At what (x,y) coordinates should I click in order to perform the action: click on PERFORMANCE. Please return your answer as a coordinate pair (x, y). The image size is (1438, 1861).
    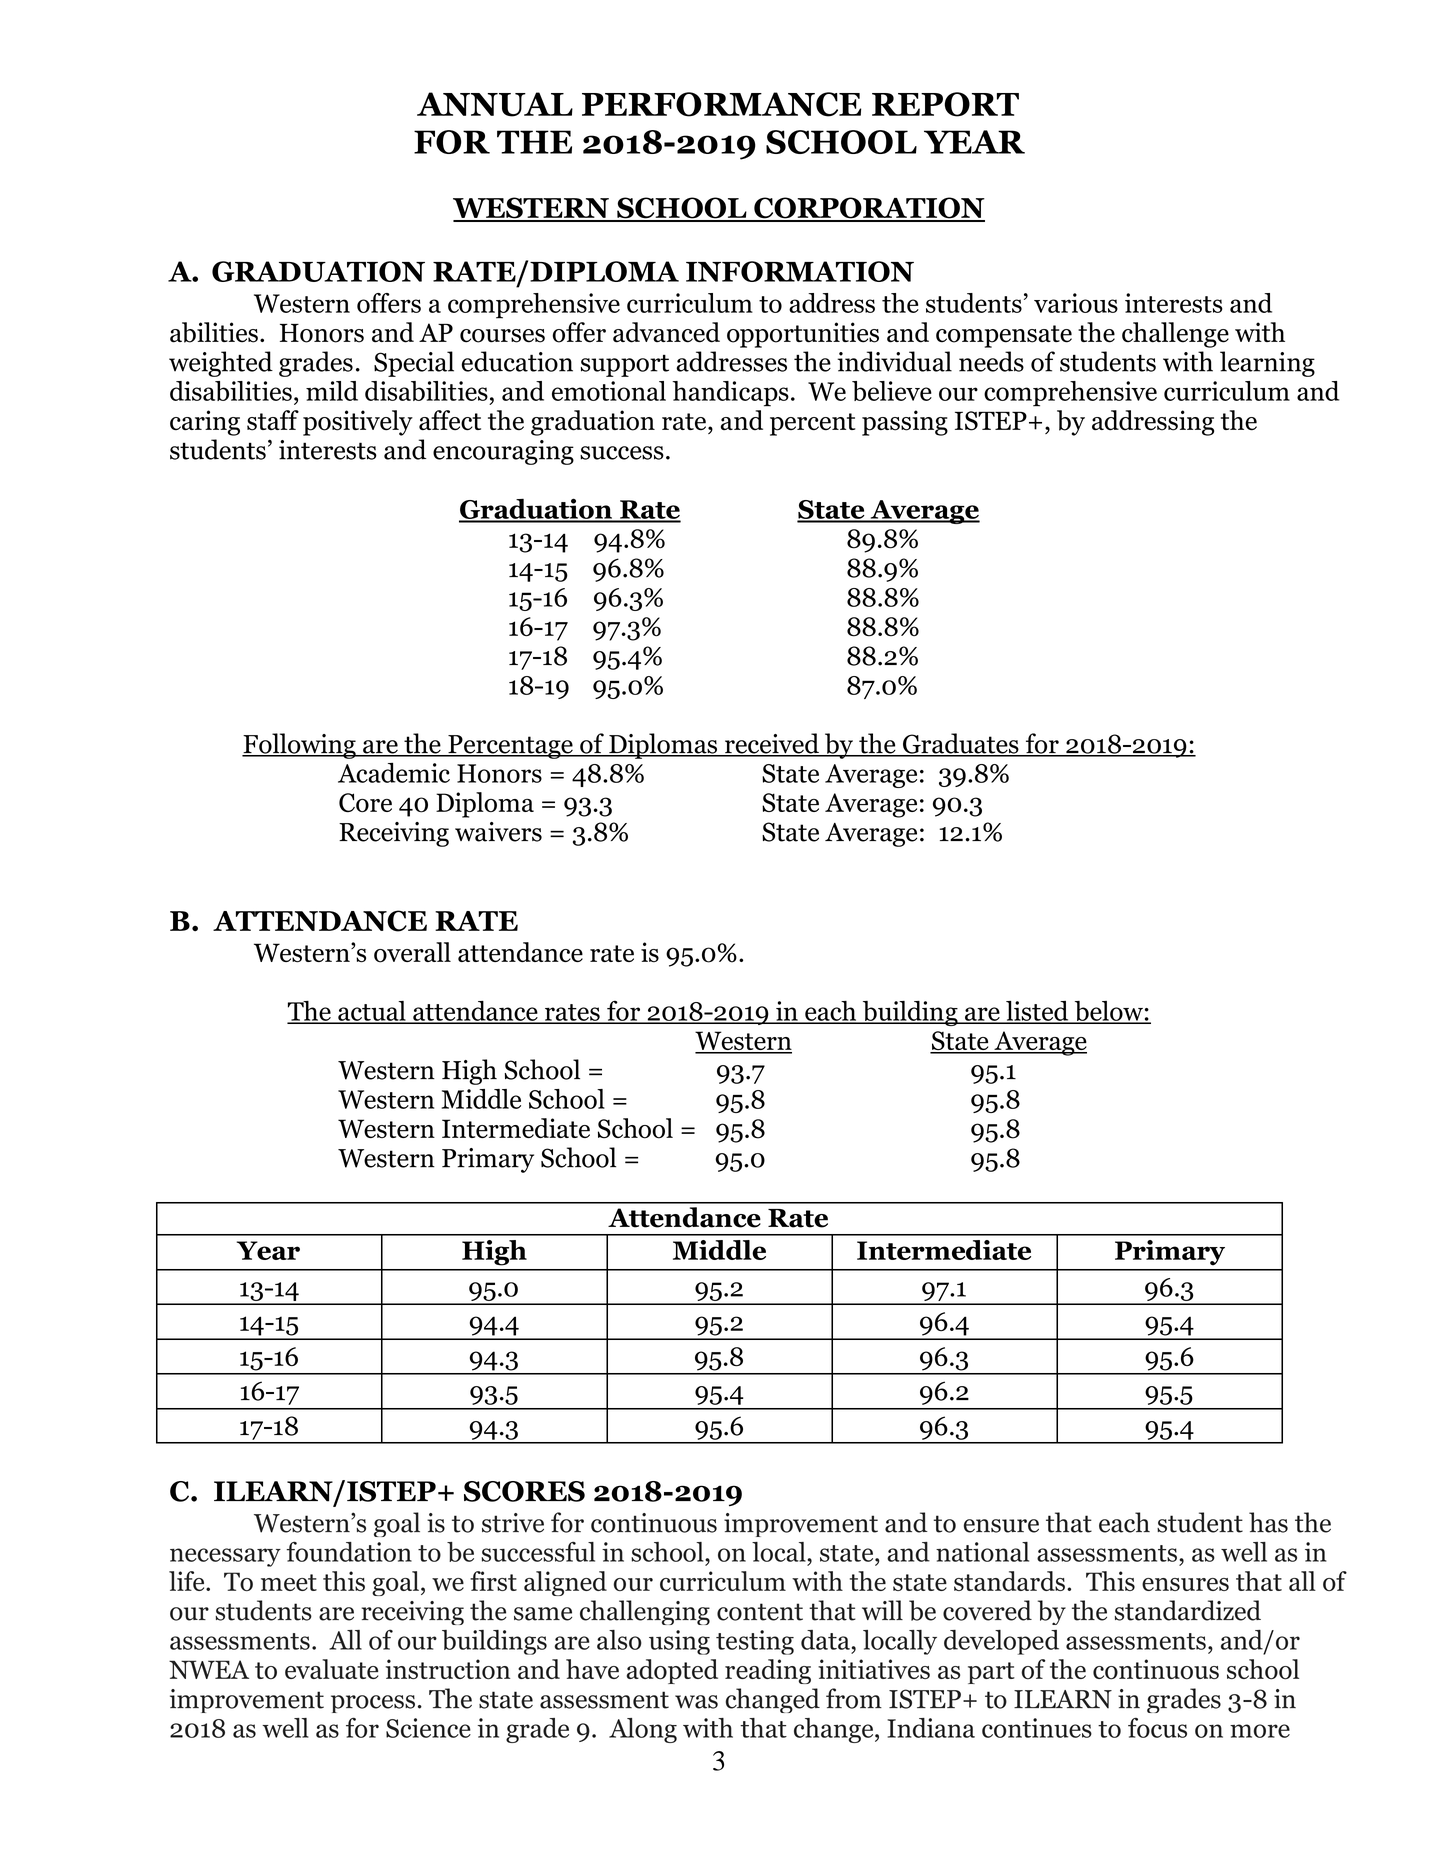
    Looking at the image, I should click on (721, 104).
